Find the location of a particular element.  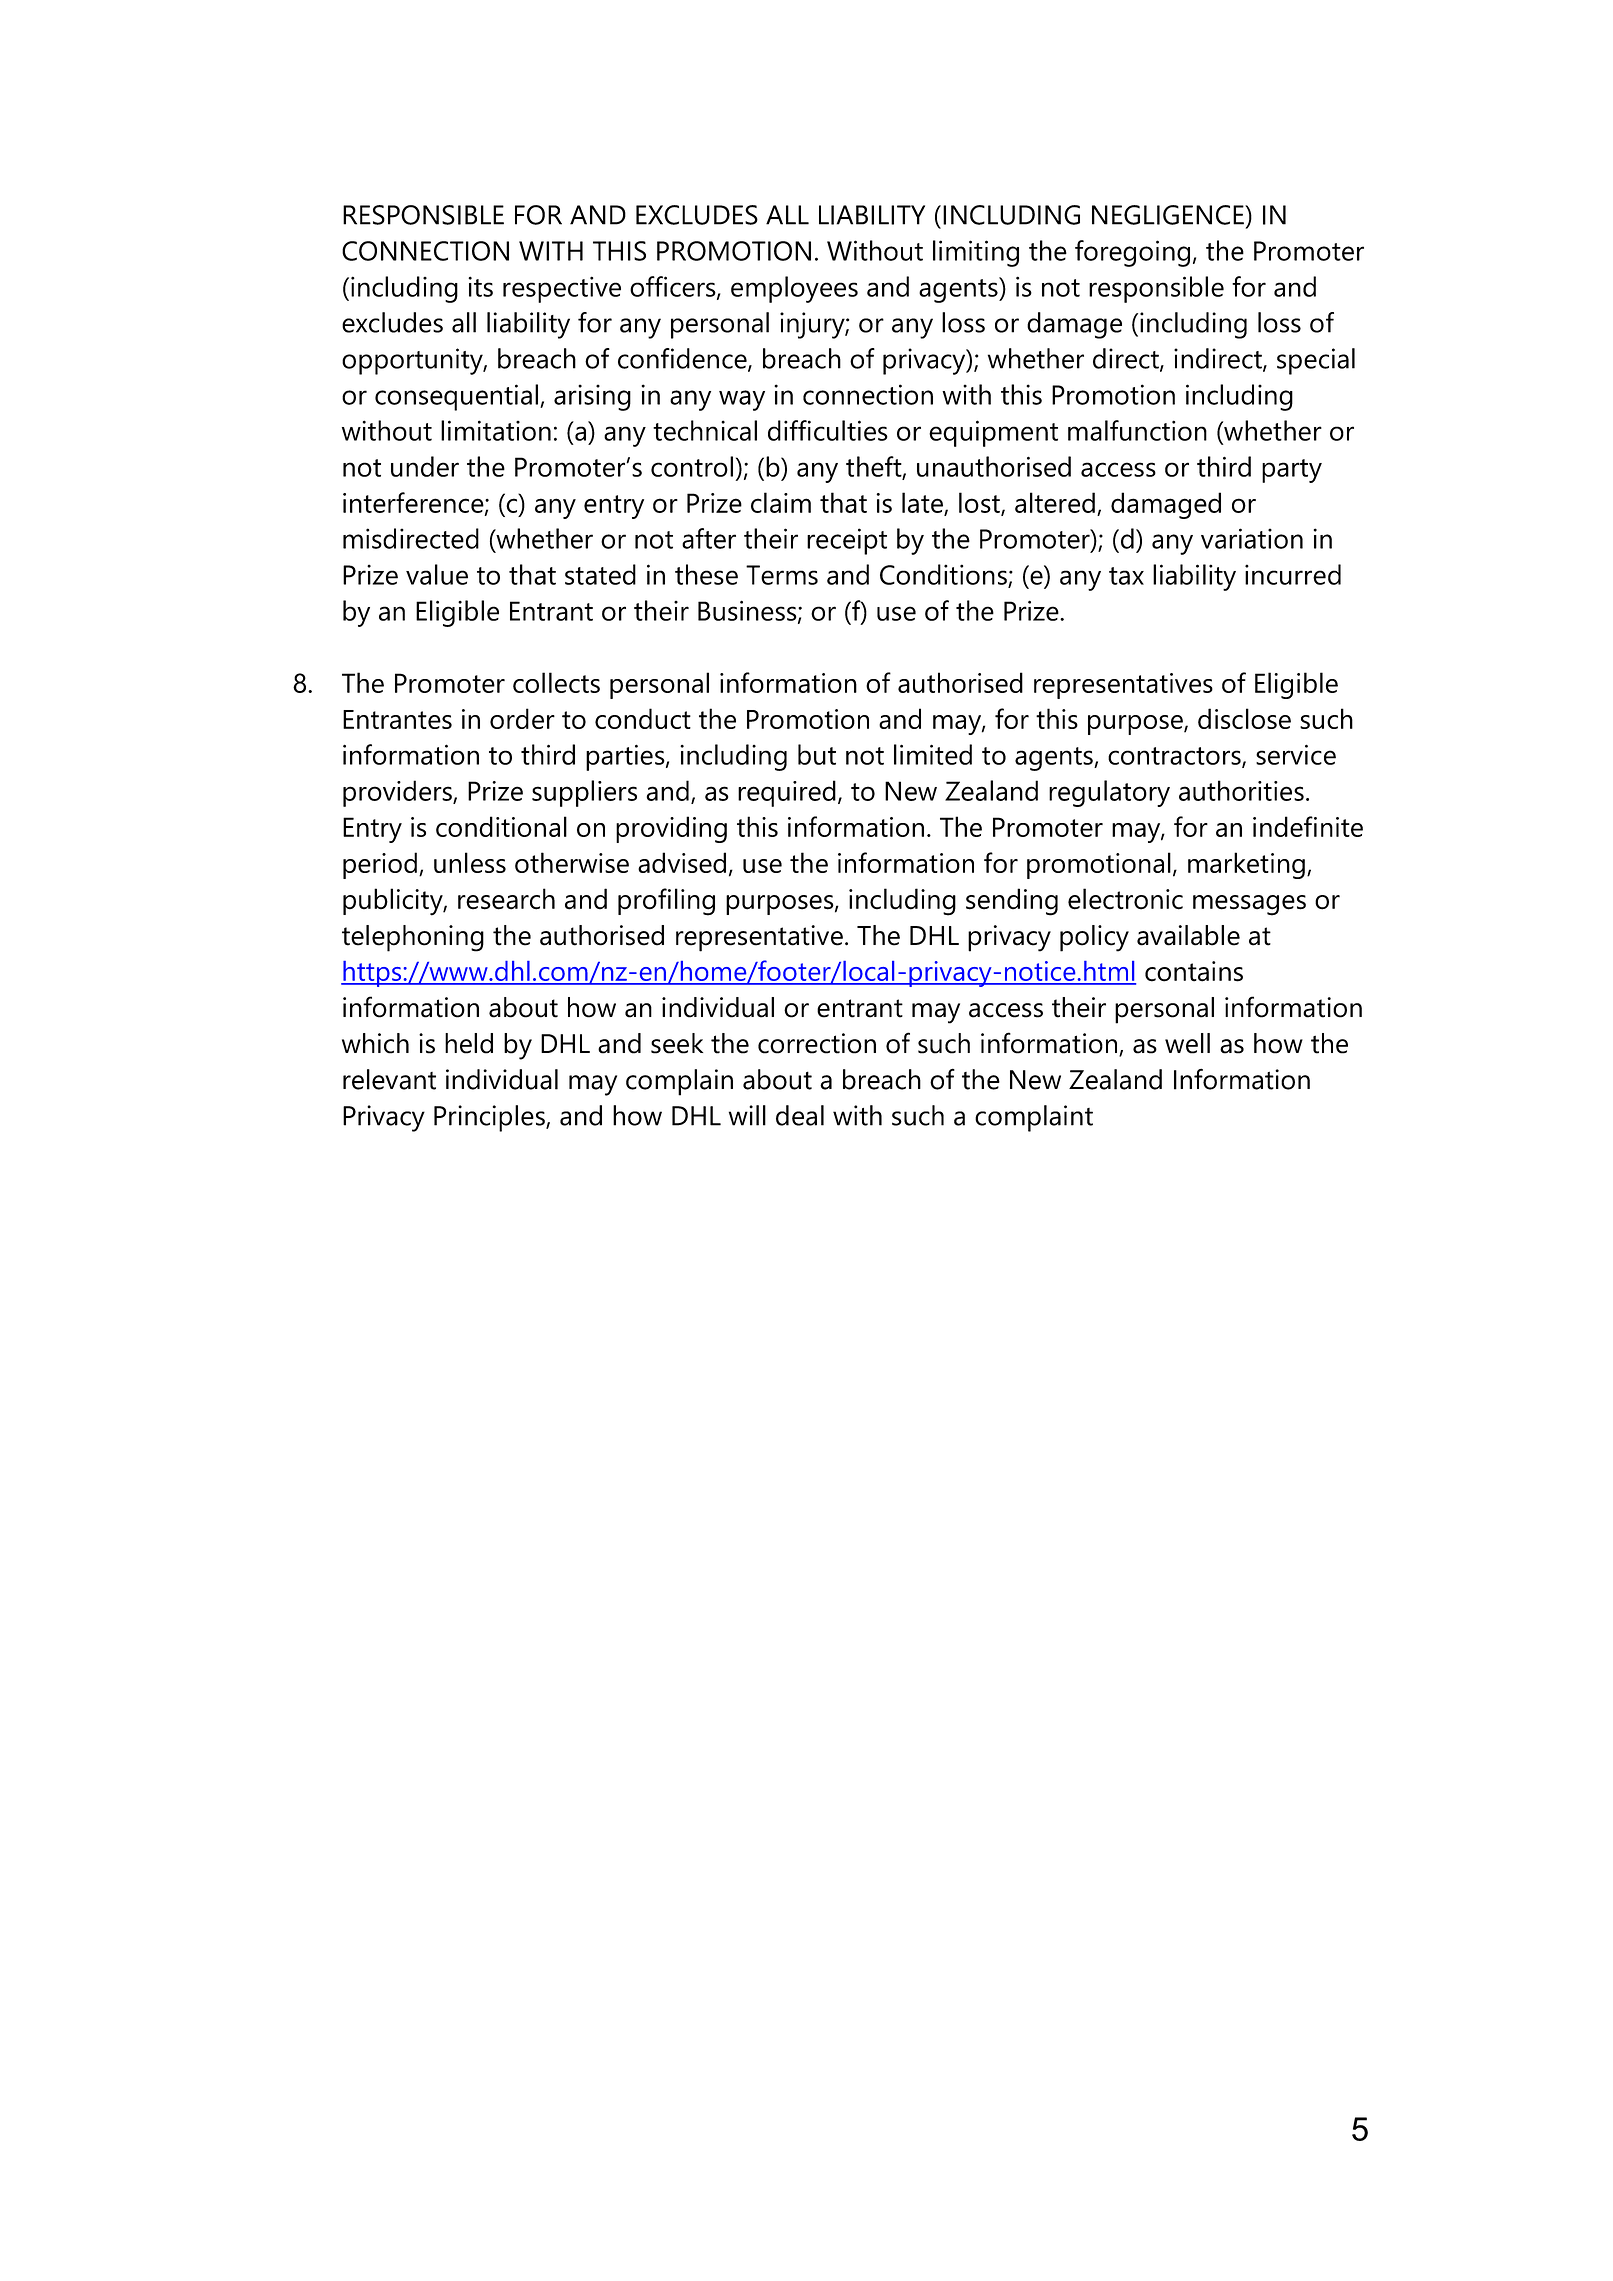

advised is located at coordinates (682, 862).
